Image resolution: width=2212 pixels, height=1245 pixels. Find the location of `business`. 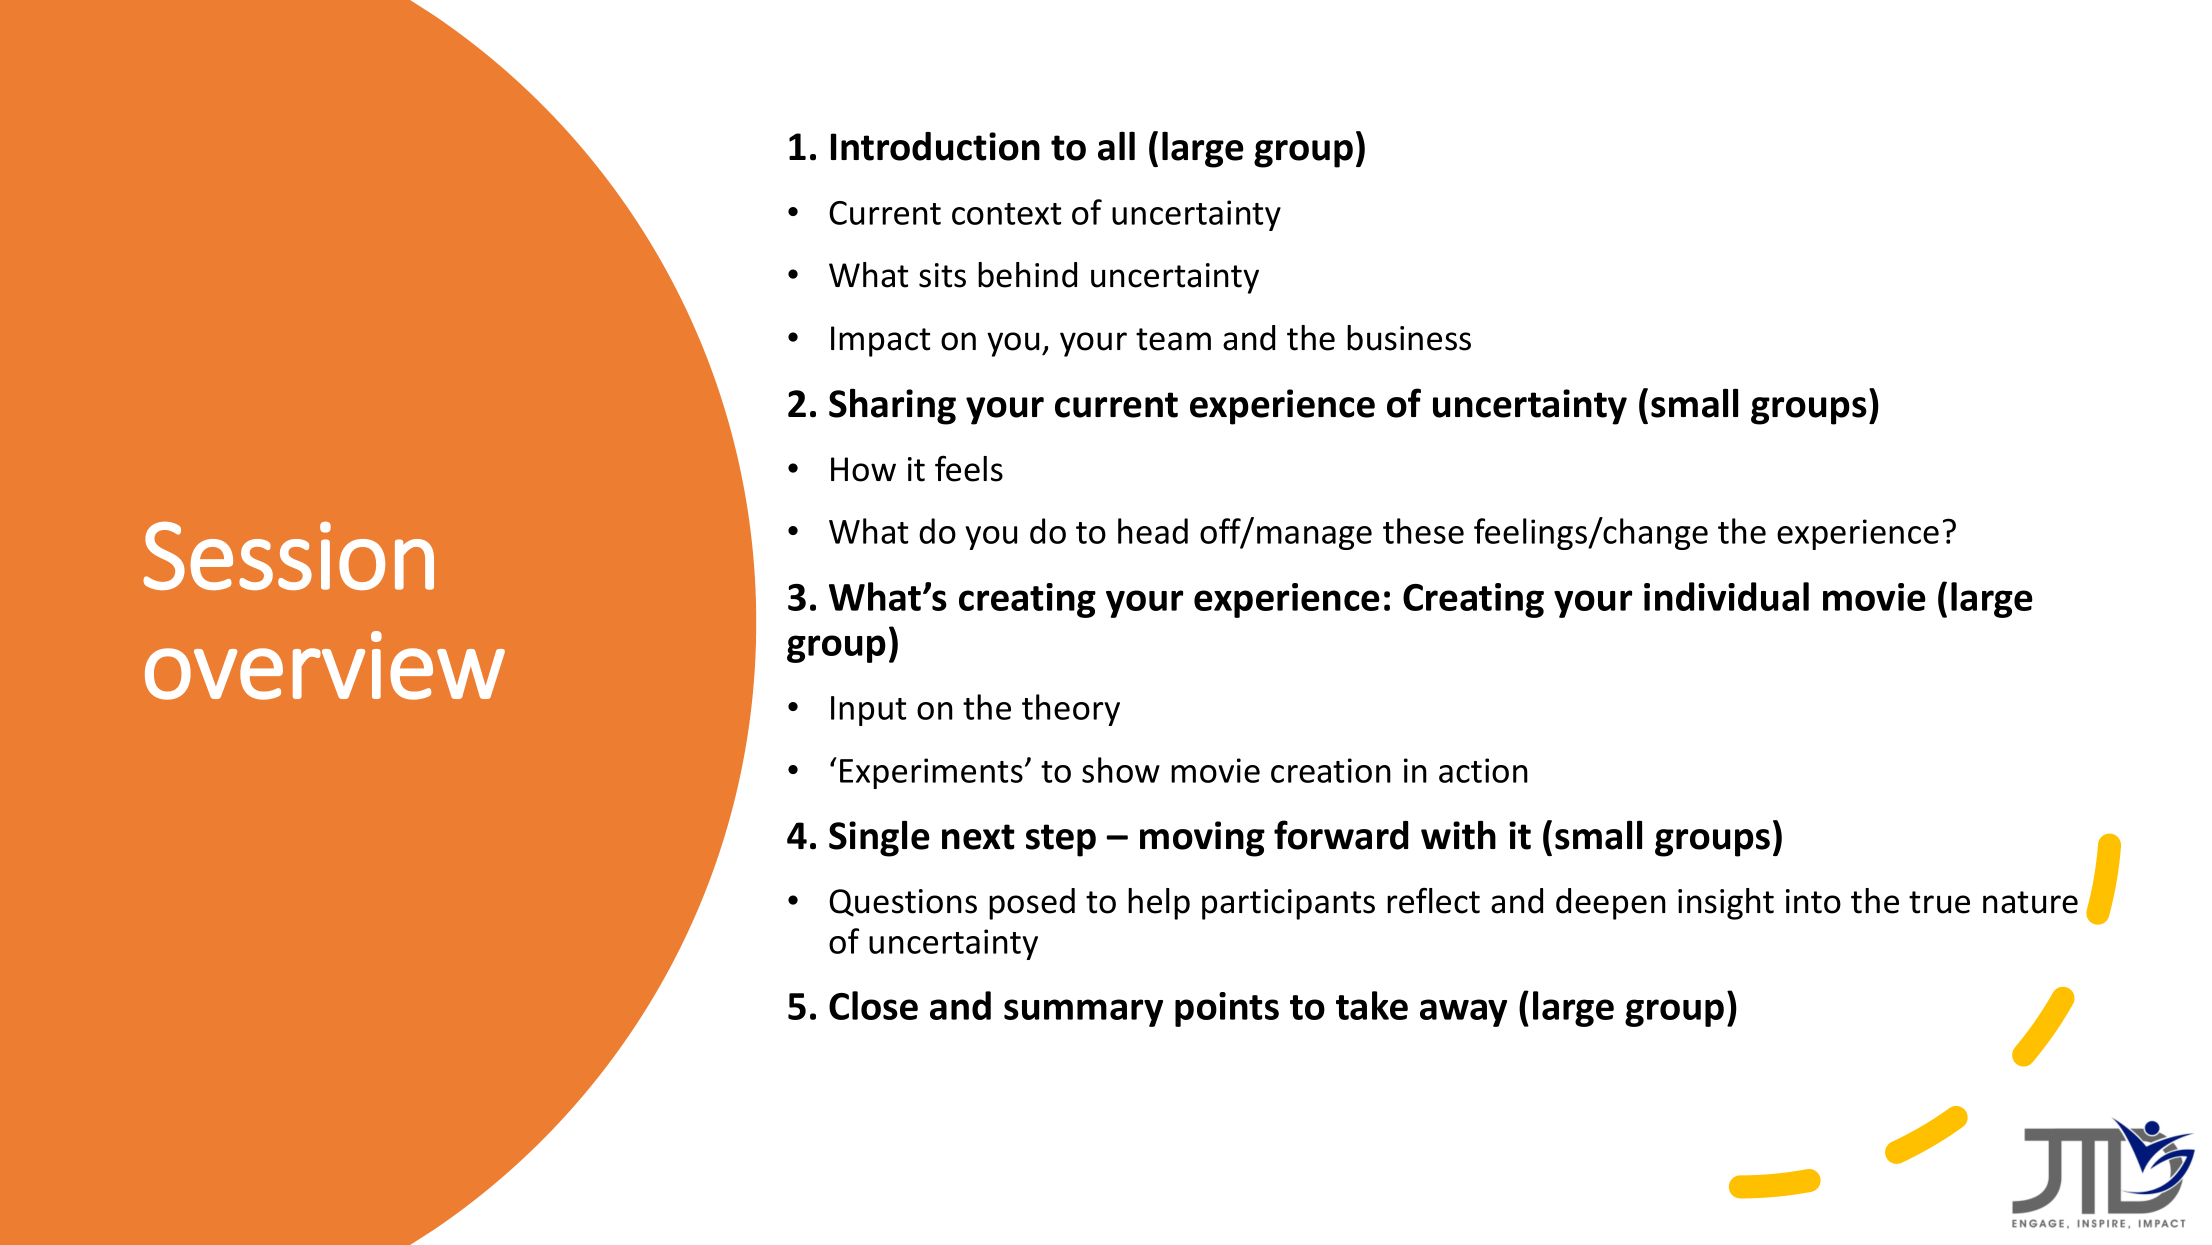

business is located at coordinates (1409, 338).
